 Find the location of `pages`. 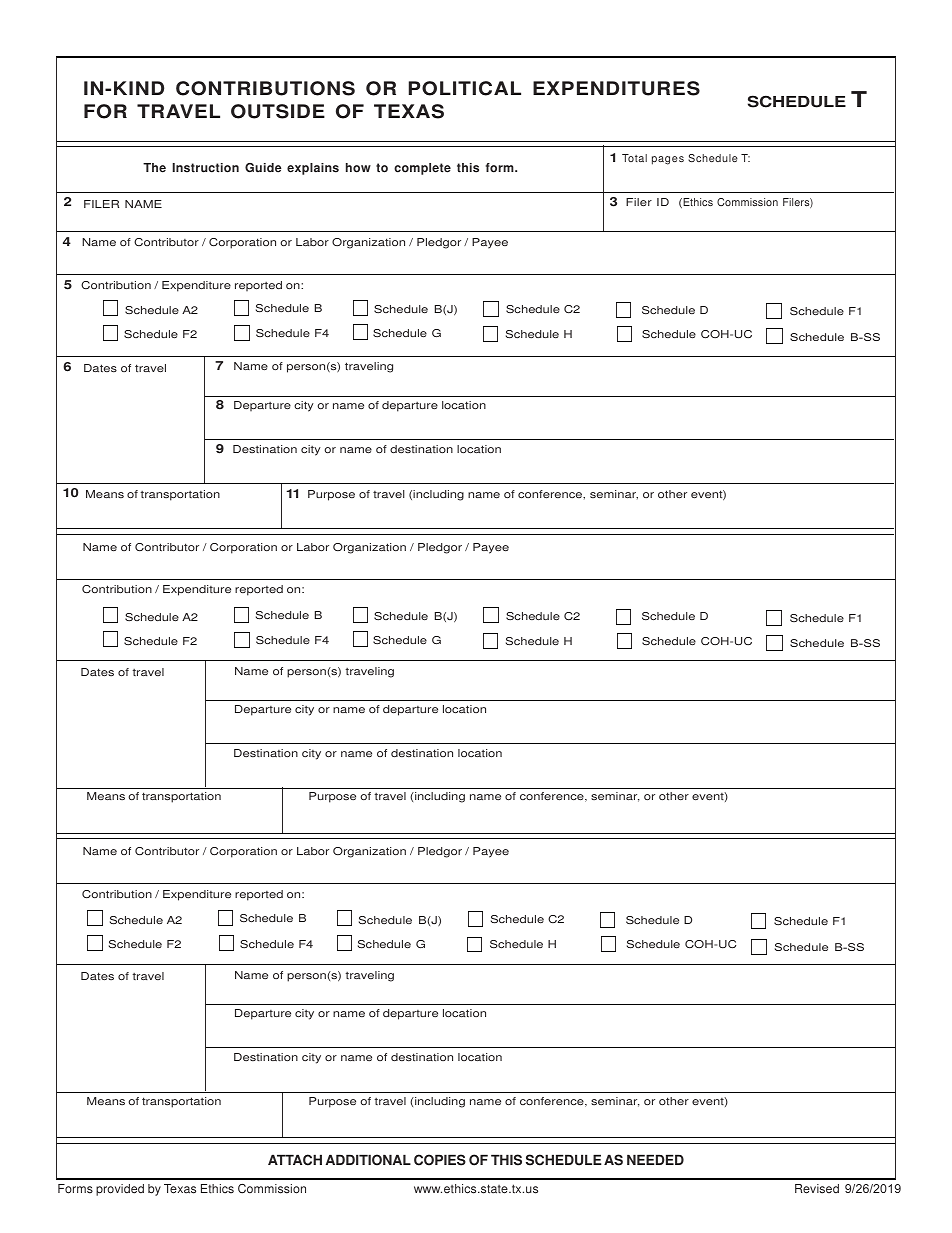

pages is located at coordinates (668, 160).
